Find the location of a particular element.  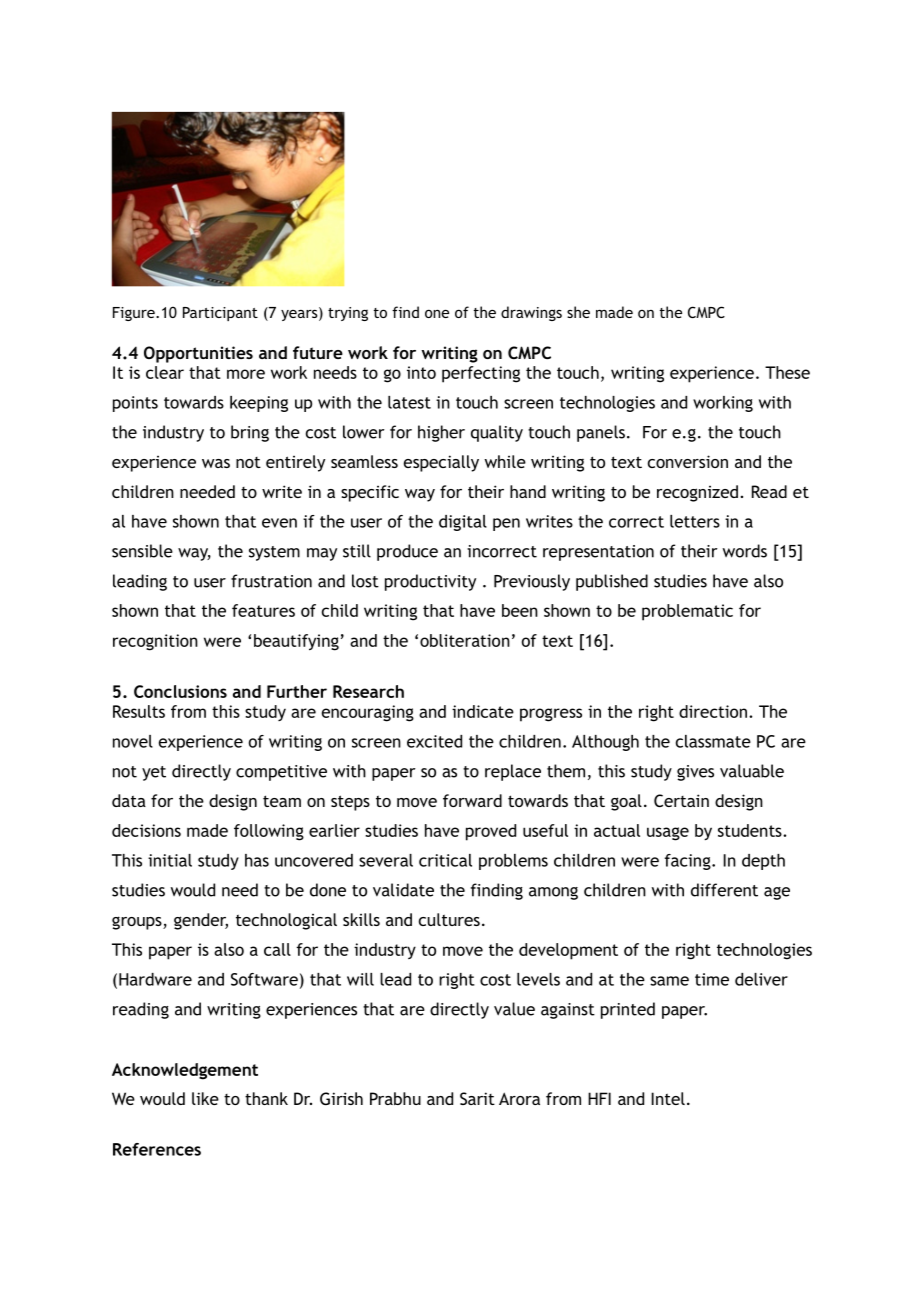

facing is located at coordinates (689, 862).
